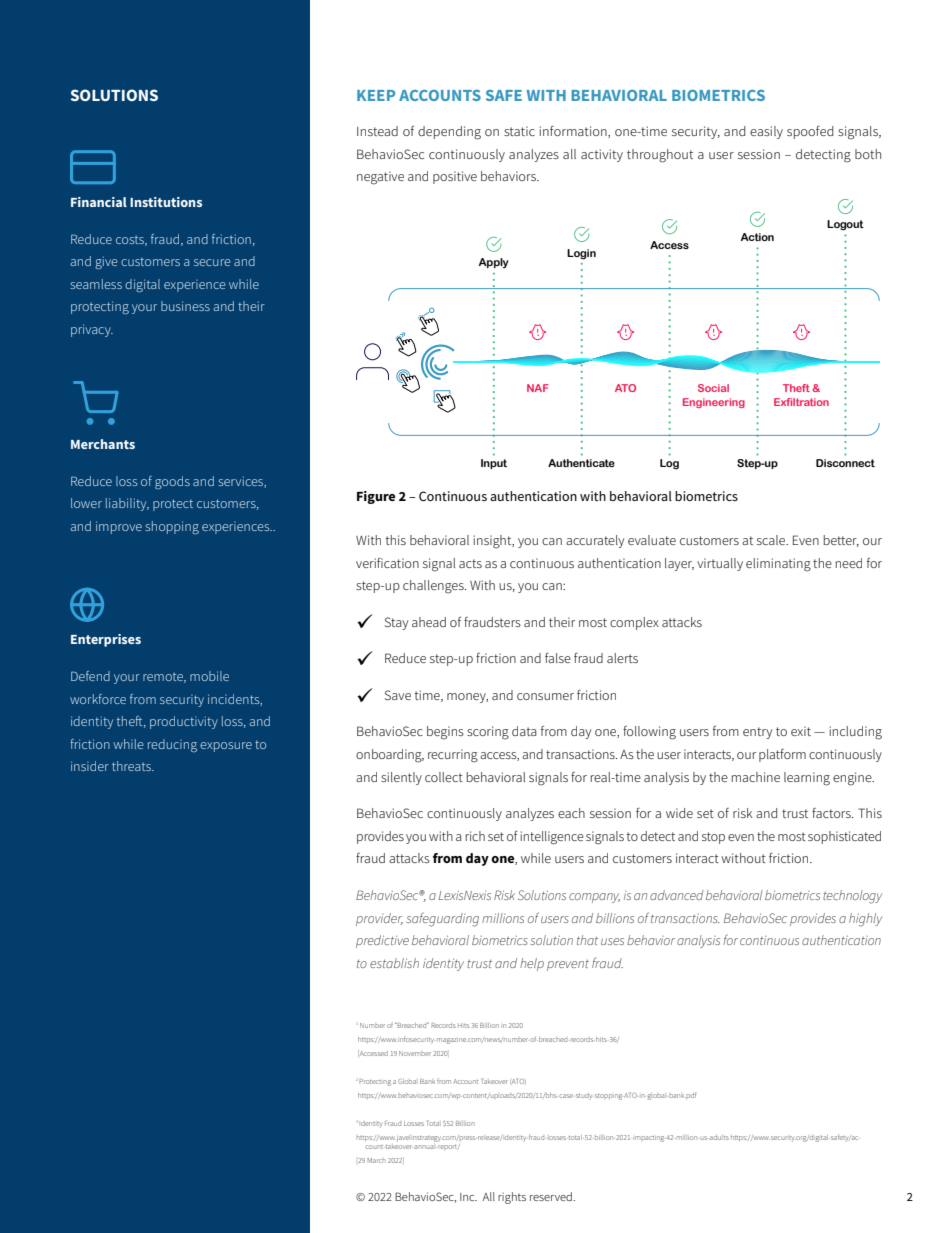 This document has width=952, height=1233. I want to click on Institutions, so click(166, 202).
